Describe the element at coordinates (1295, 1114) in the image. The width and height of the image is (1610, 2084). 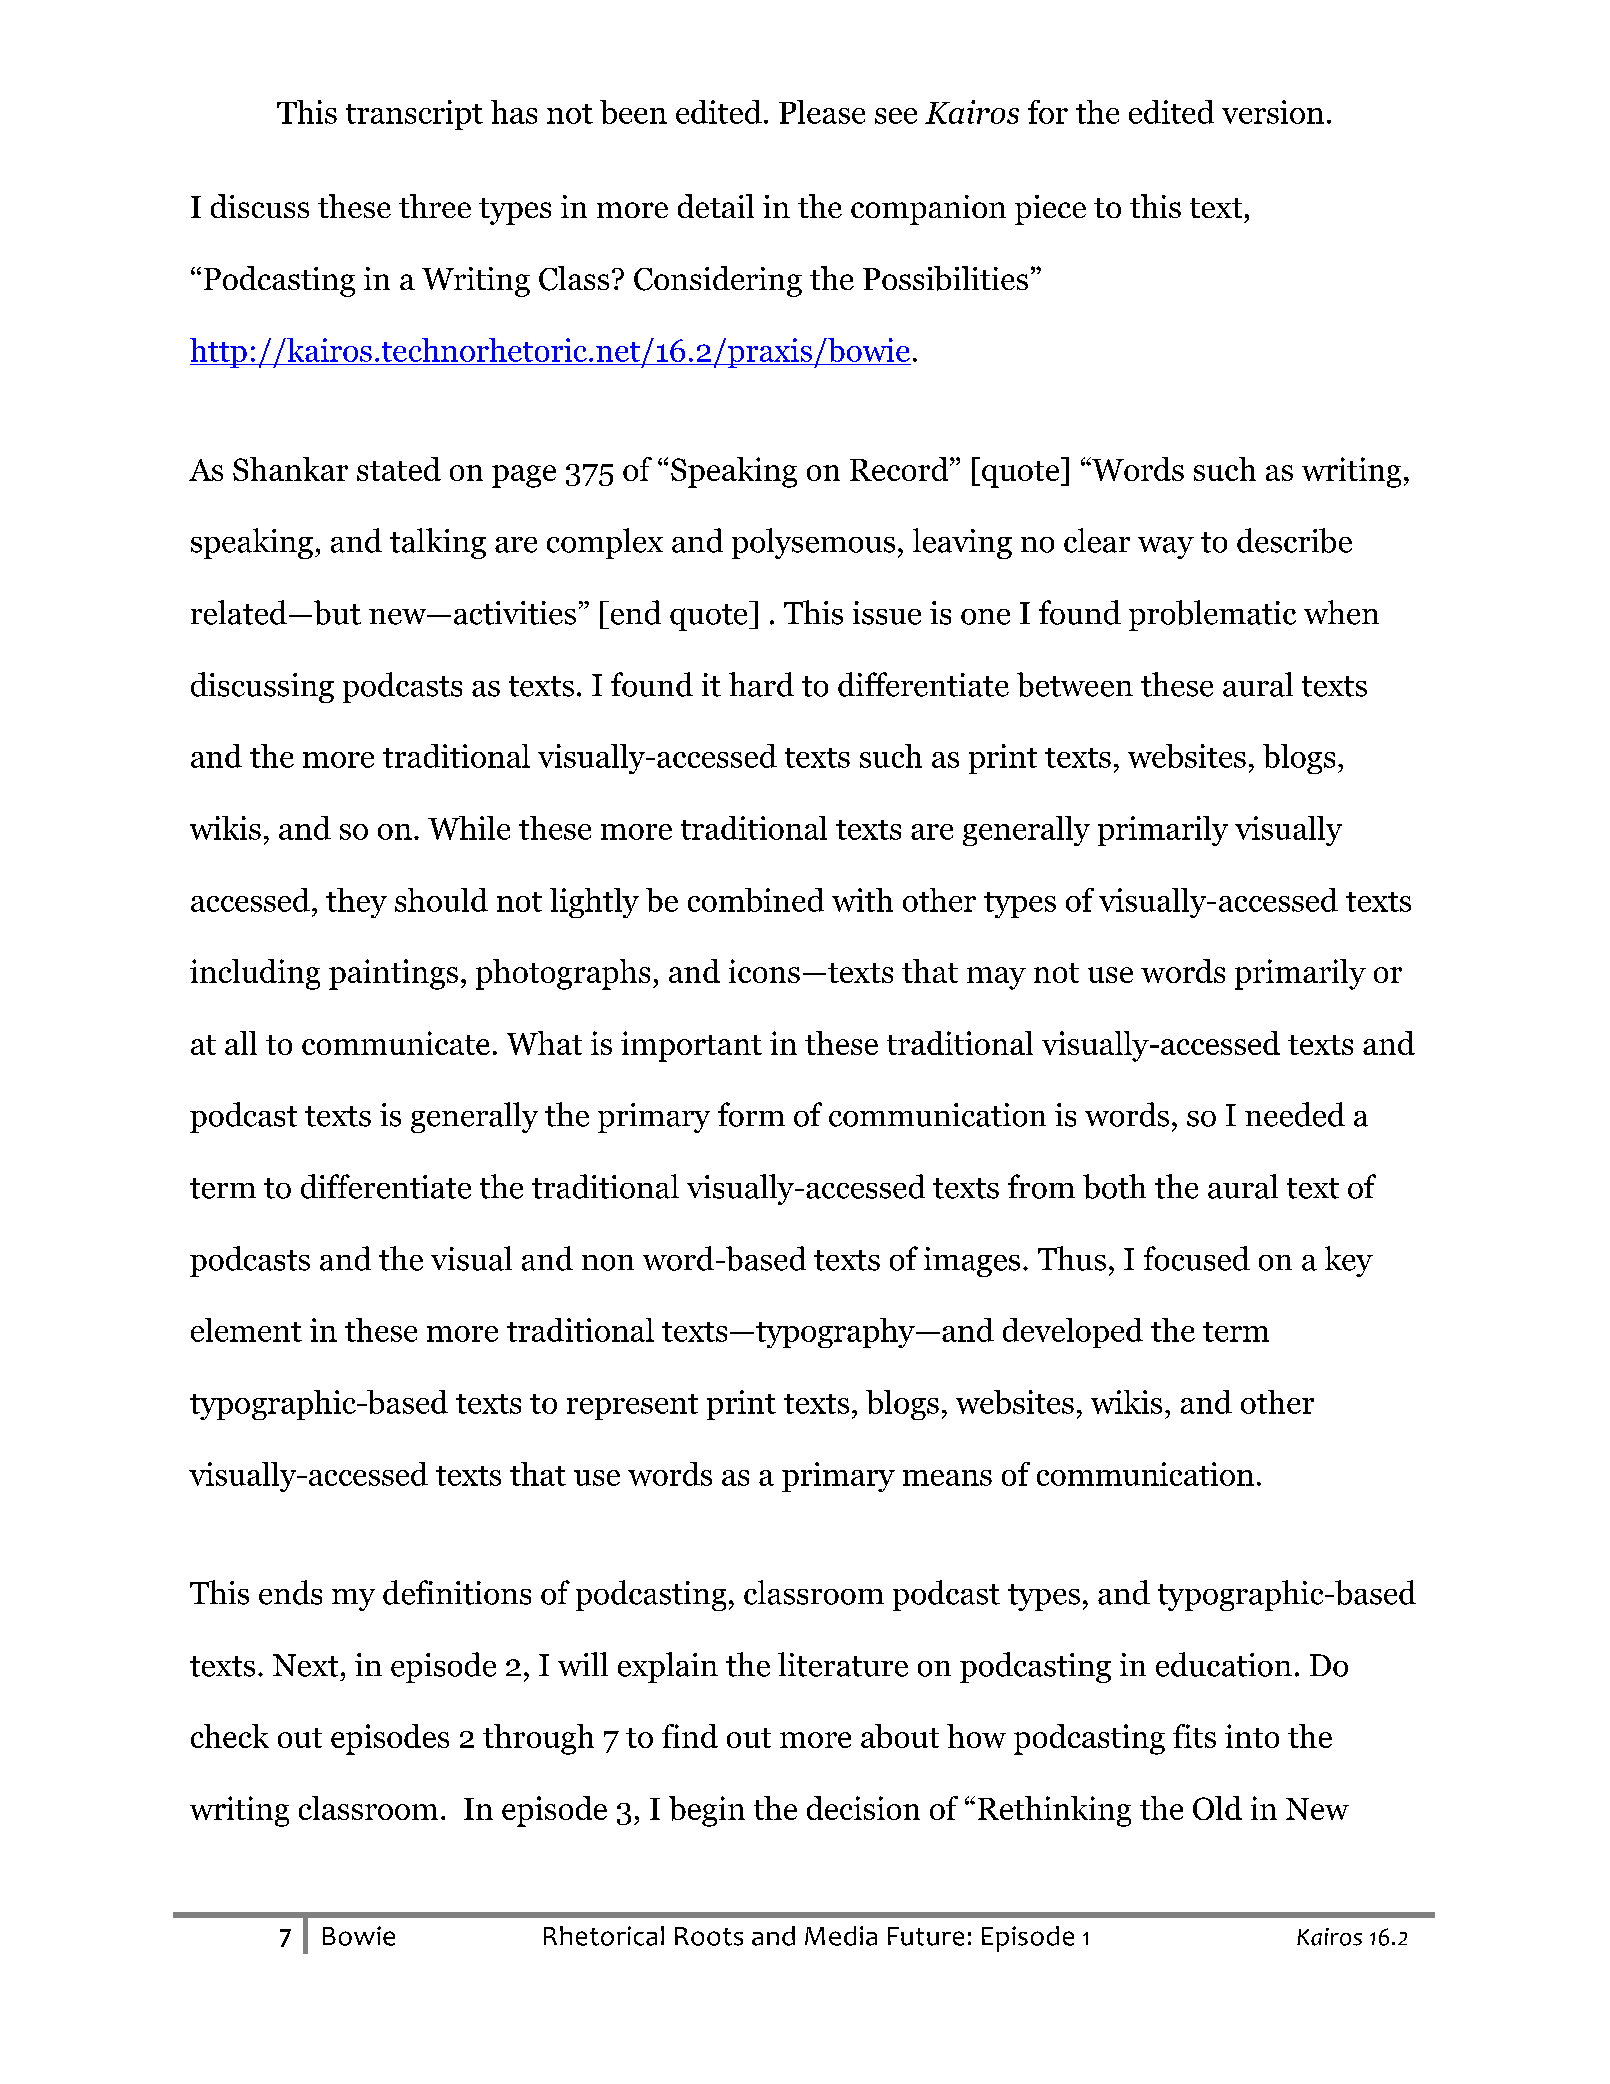
I see `needed` at that location.
